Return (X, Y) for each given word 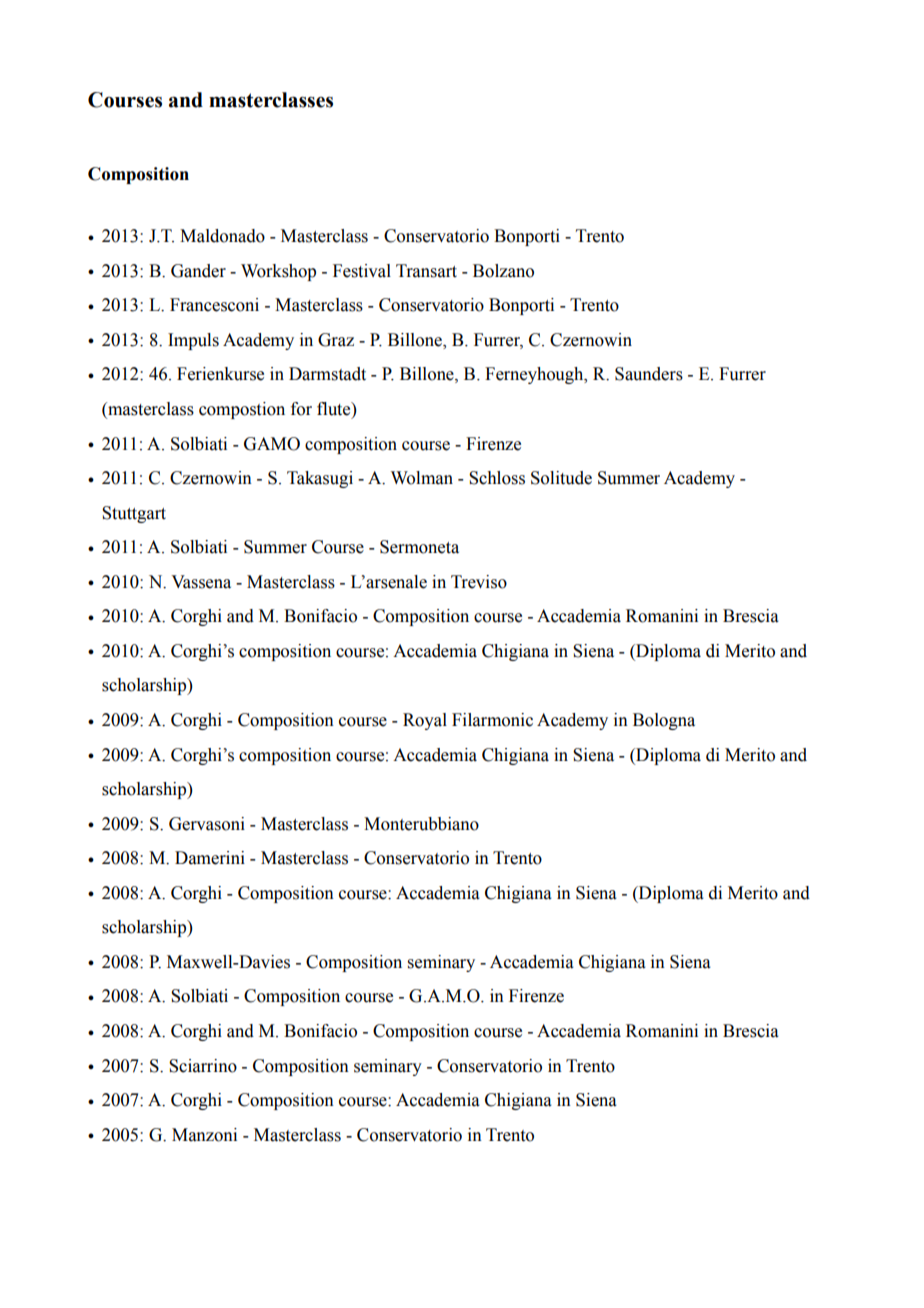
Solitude (561, 478)
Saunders (649, 374)
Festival (362, 271)
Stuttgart (134, 514)
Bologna (664, 721)
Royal (425, 721)
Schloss (497, 478)
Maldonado (222, 236)
